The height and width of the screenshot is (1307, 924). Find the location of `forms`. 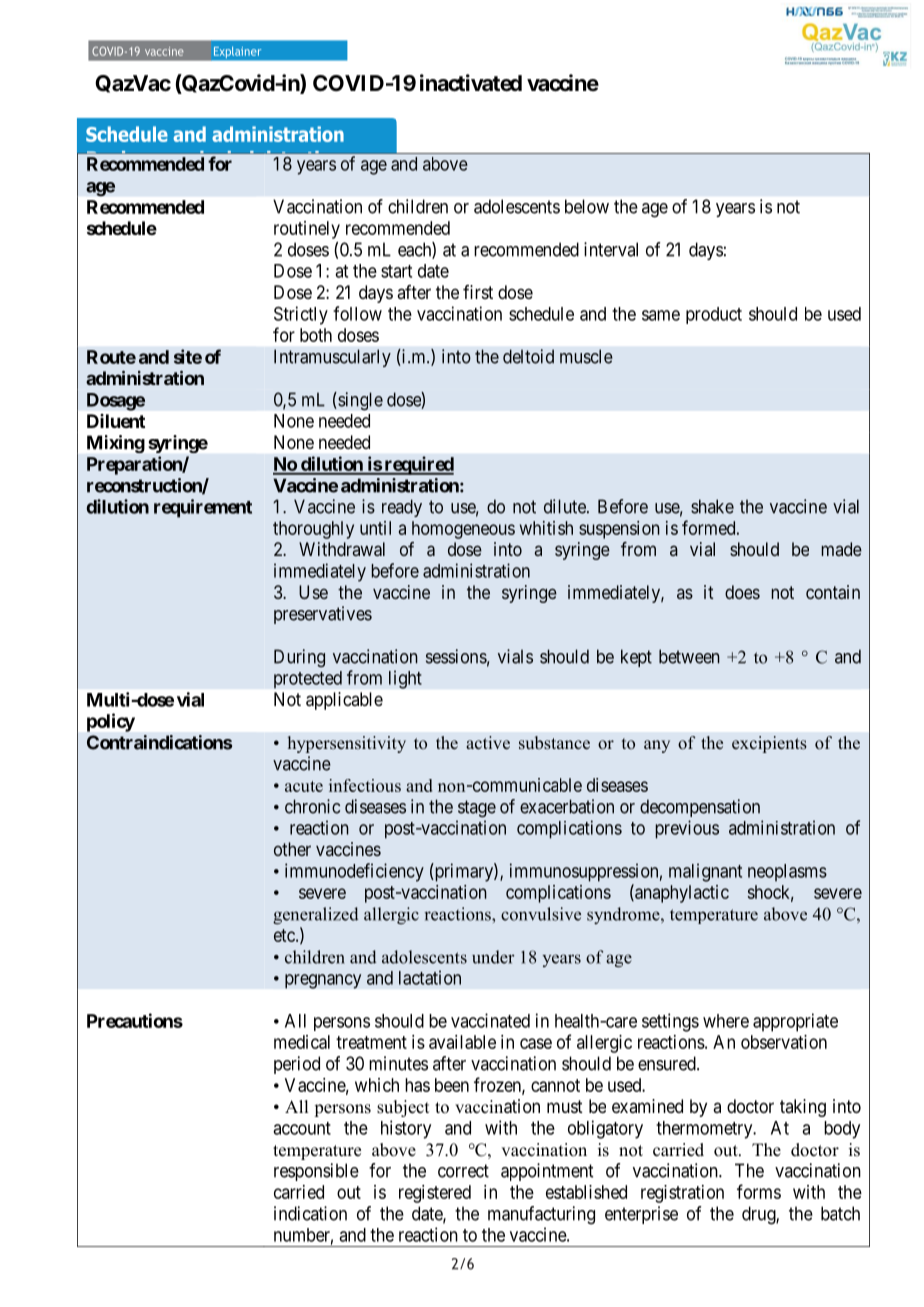

forms is located at coordinates (759, 1191).
